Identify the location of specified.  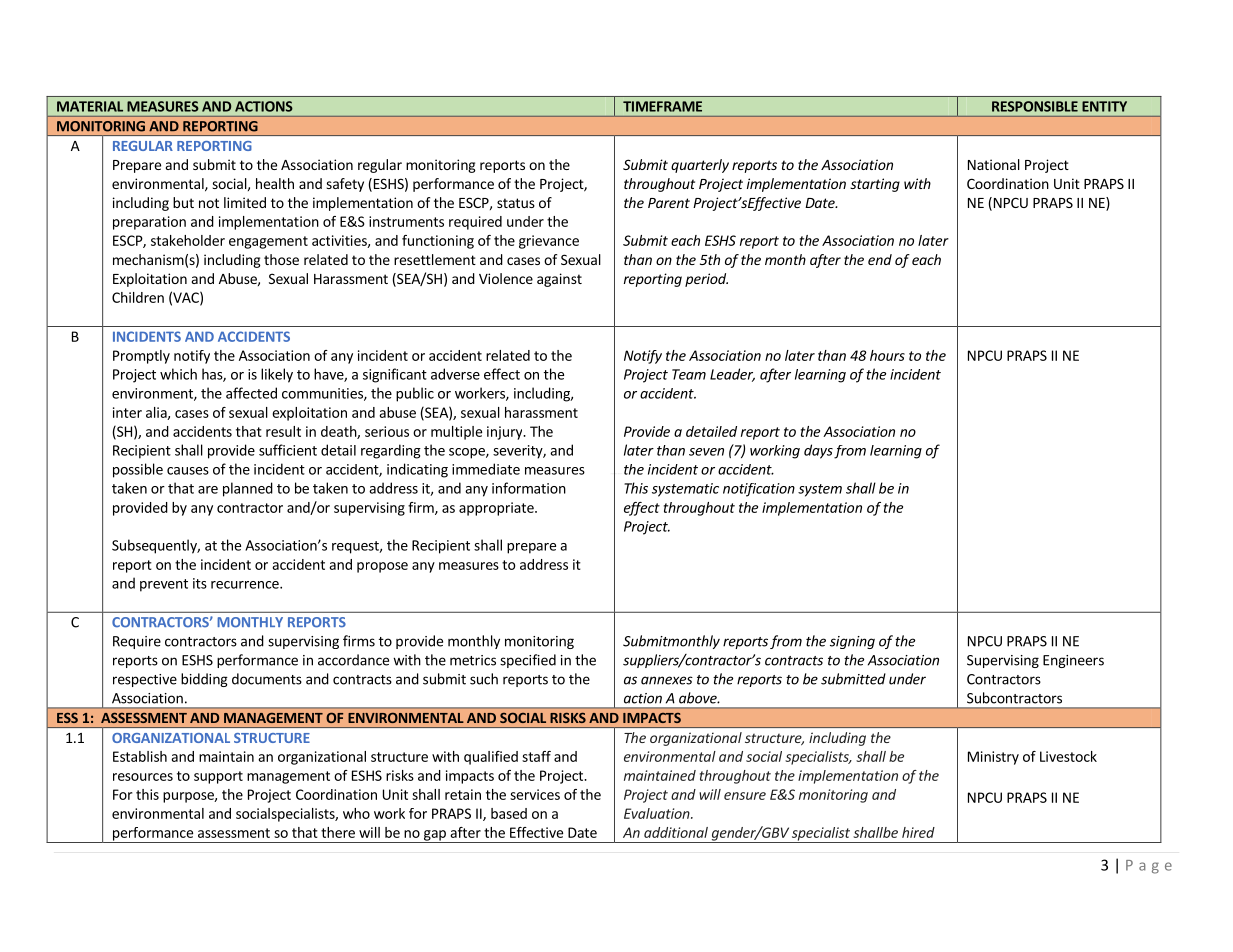
(528, 661).
